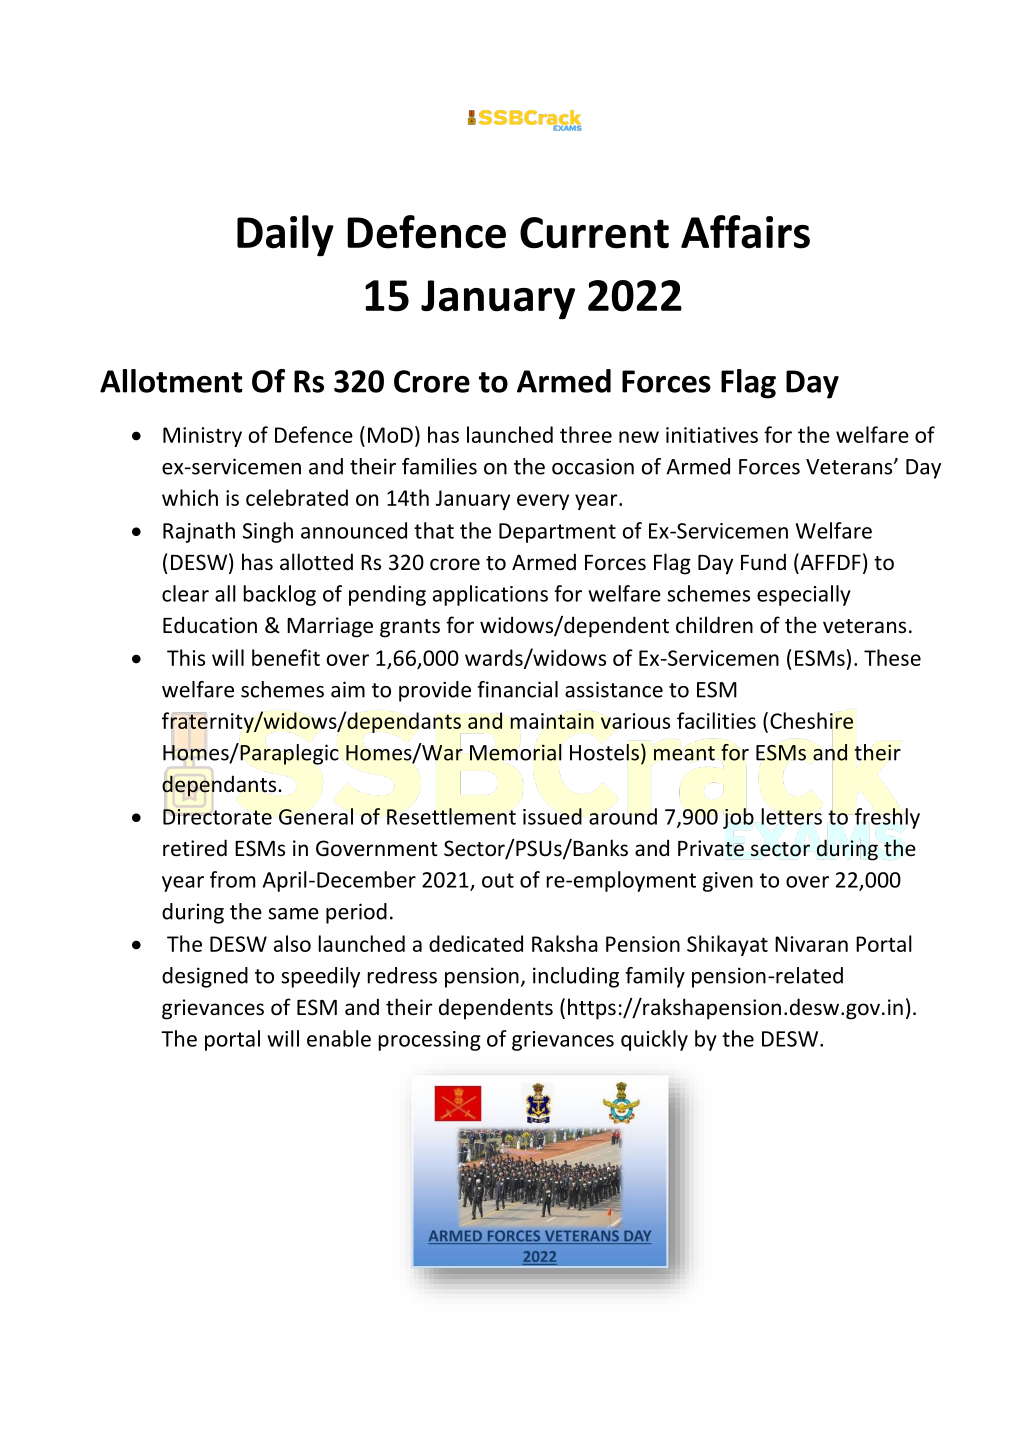  Describe the element at coordinates (285, 236) in the page. I see `Daily` at that location.
